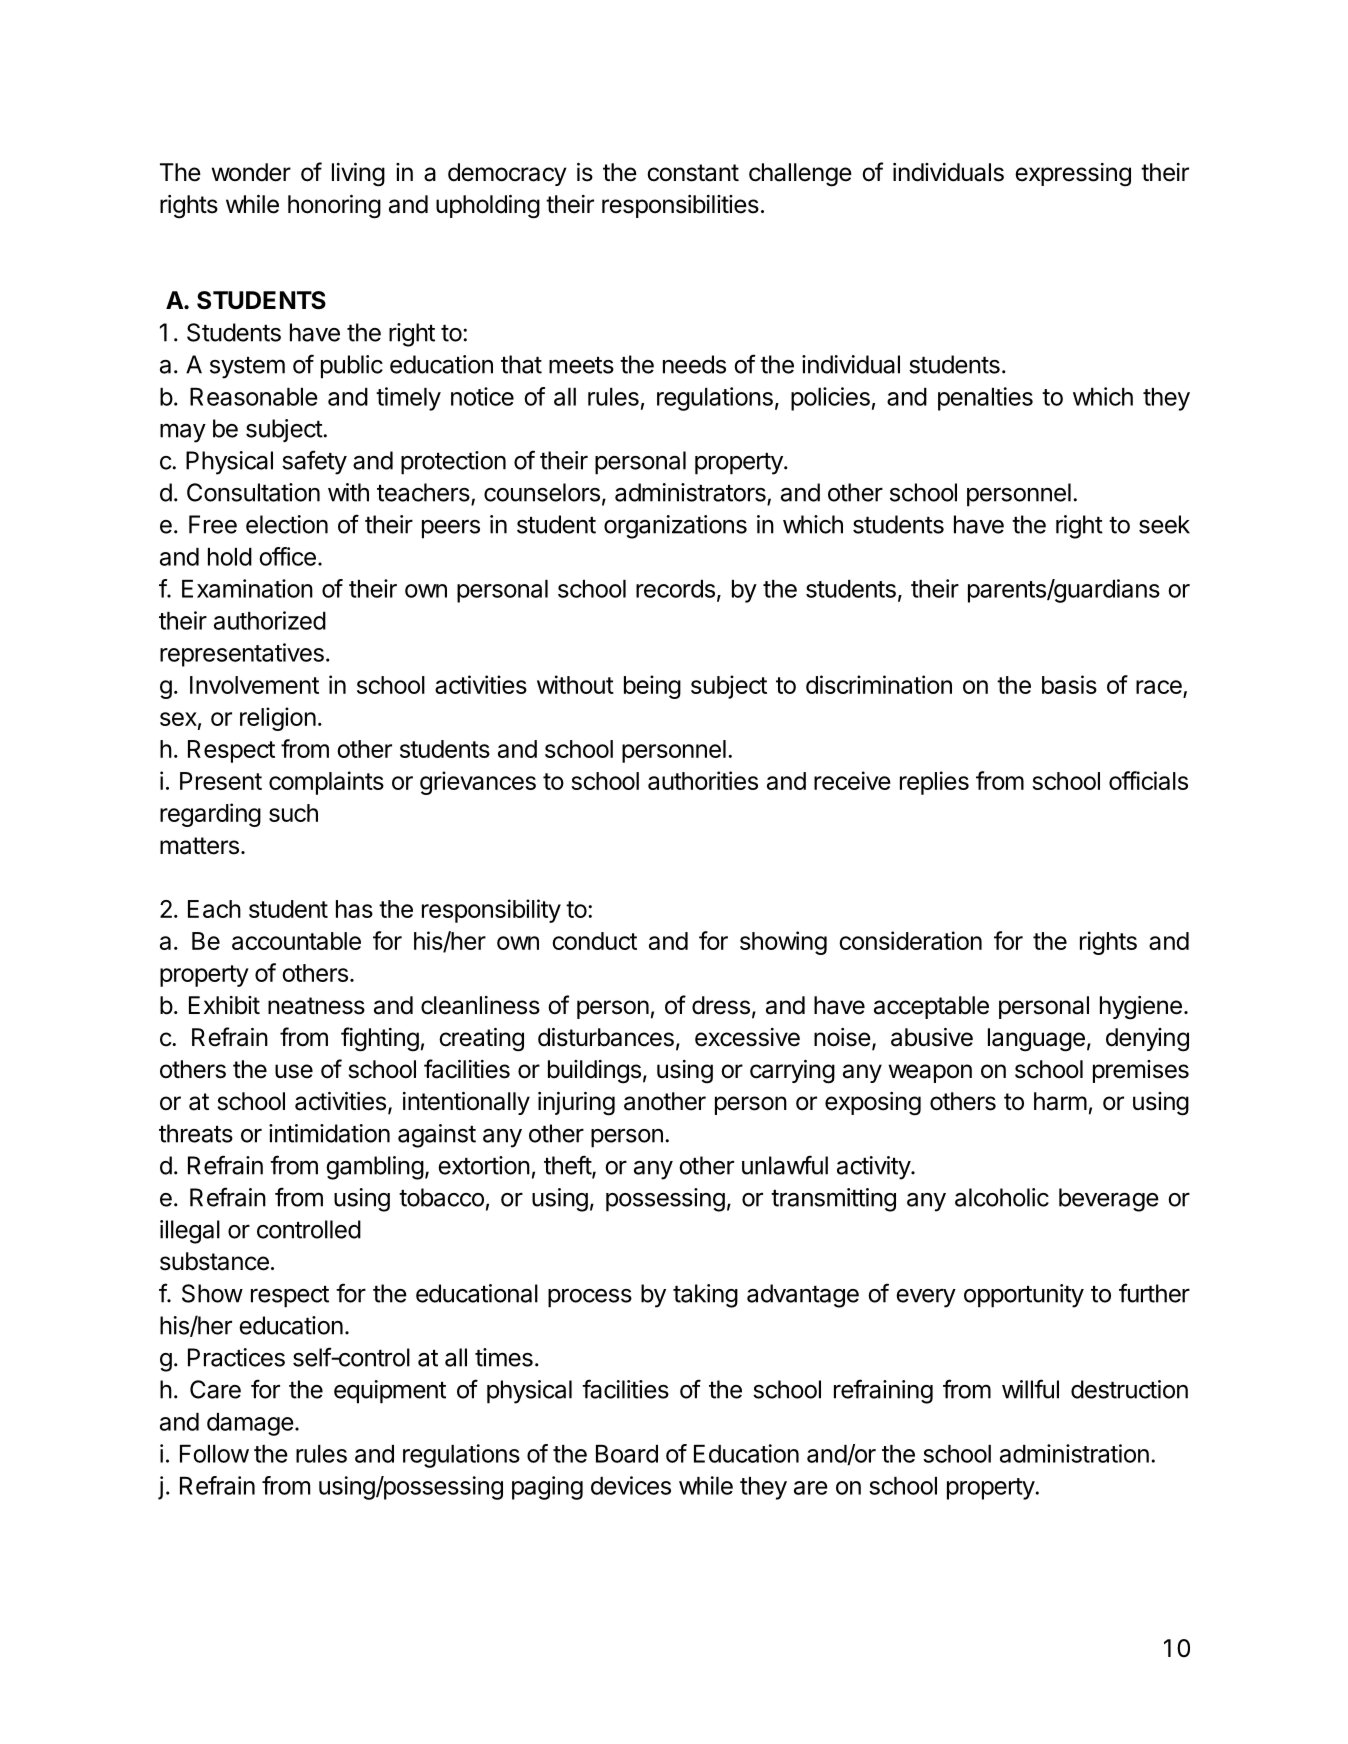 The width and height of the document is (1348, 1744). I want to click on seek, so click(1164, 524).
